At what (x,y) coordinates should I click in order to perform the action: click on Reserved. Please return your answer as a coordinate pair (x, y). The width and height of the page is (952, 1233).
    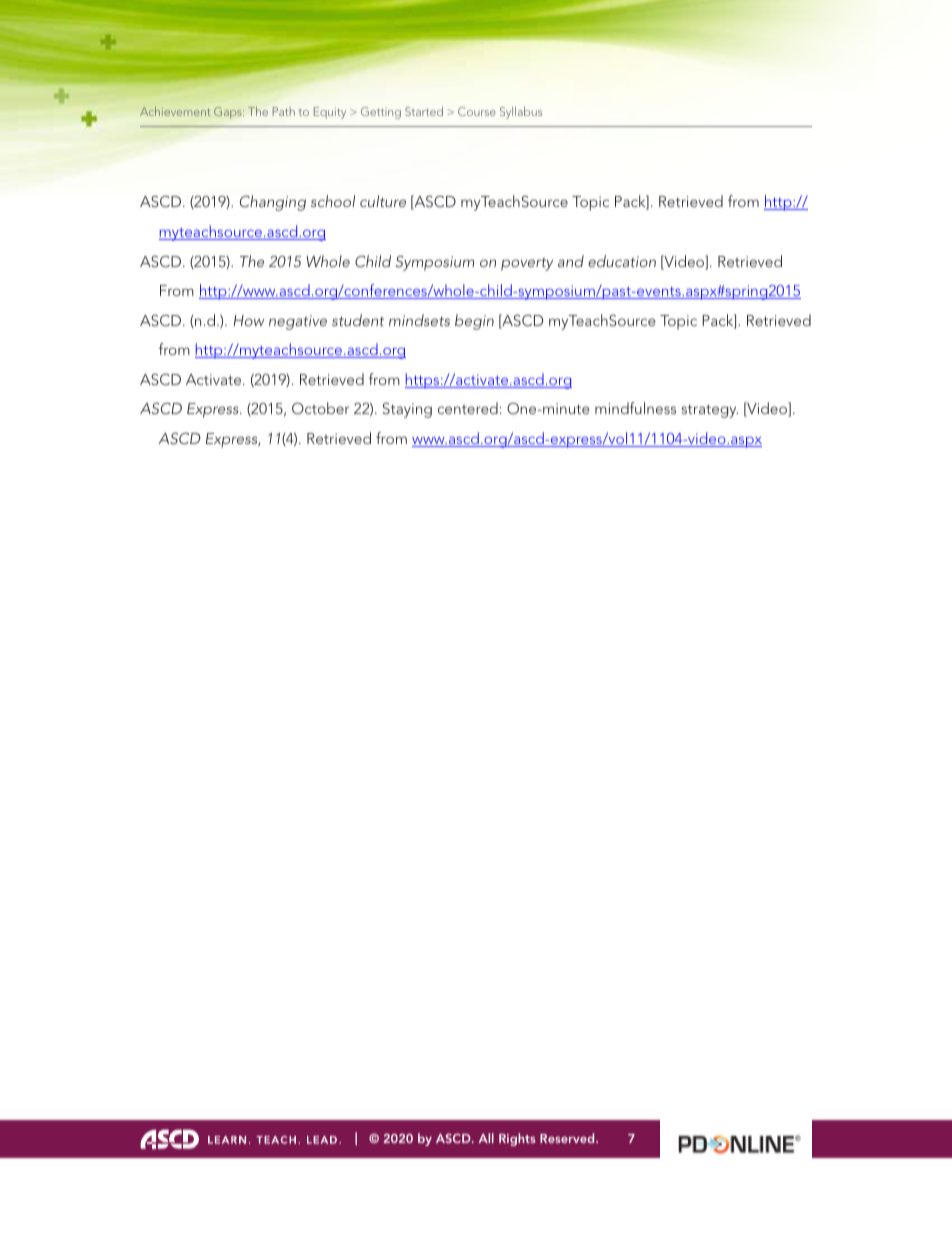
    Looking at the image, I should click on (568, 1138).
